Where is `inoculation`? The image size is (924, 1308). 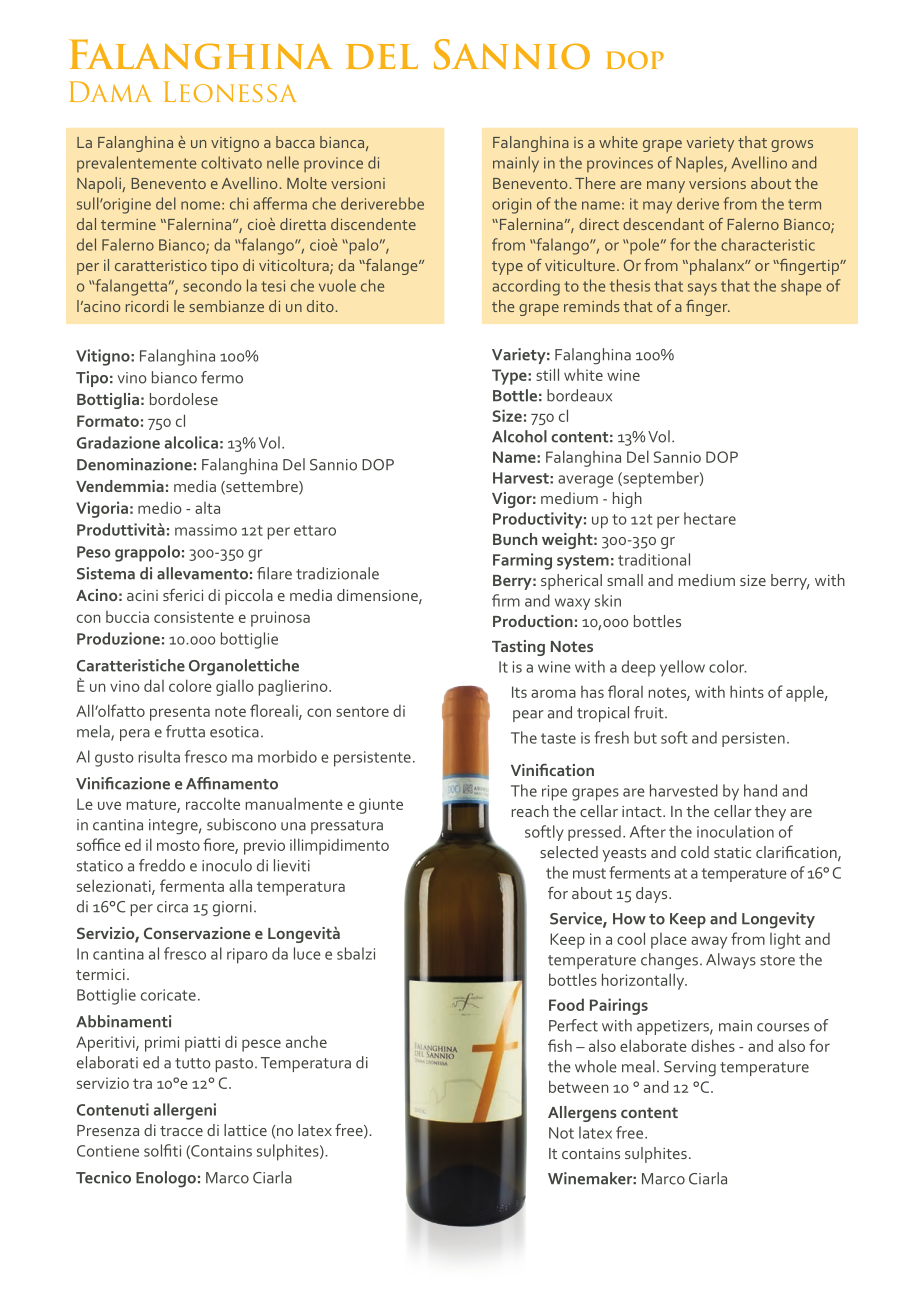 inoculation is located at coordinates (735, 831).
